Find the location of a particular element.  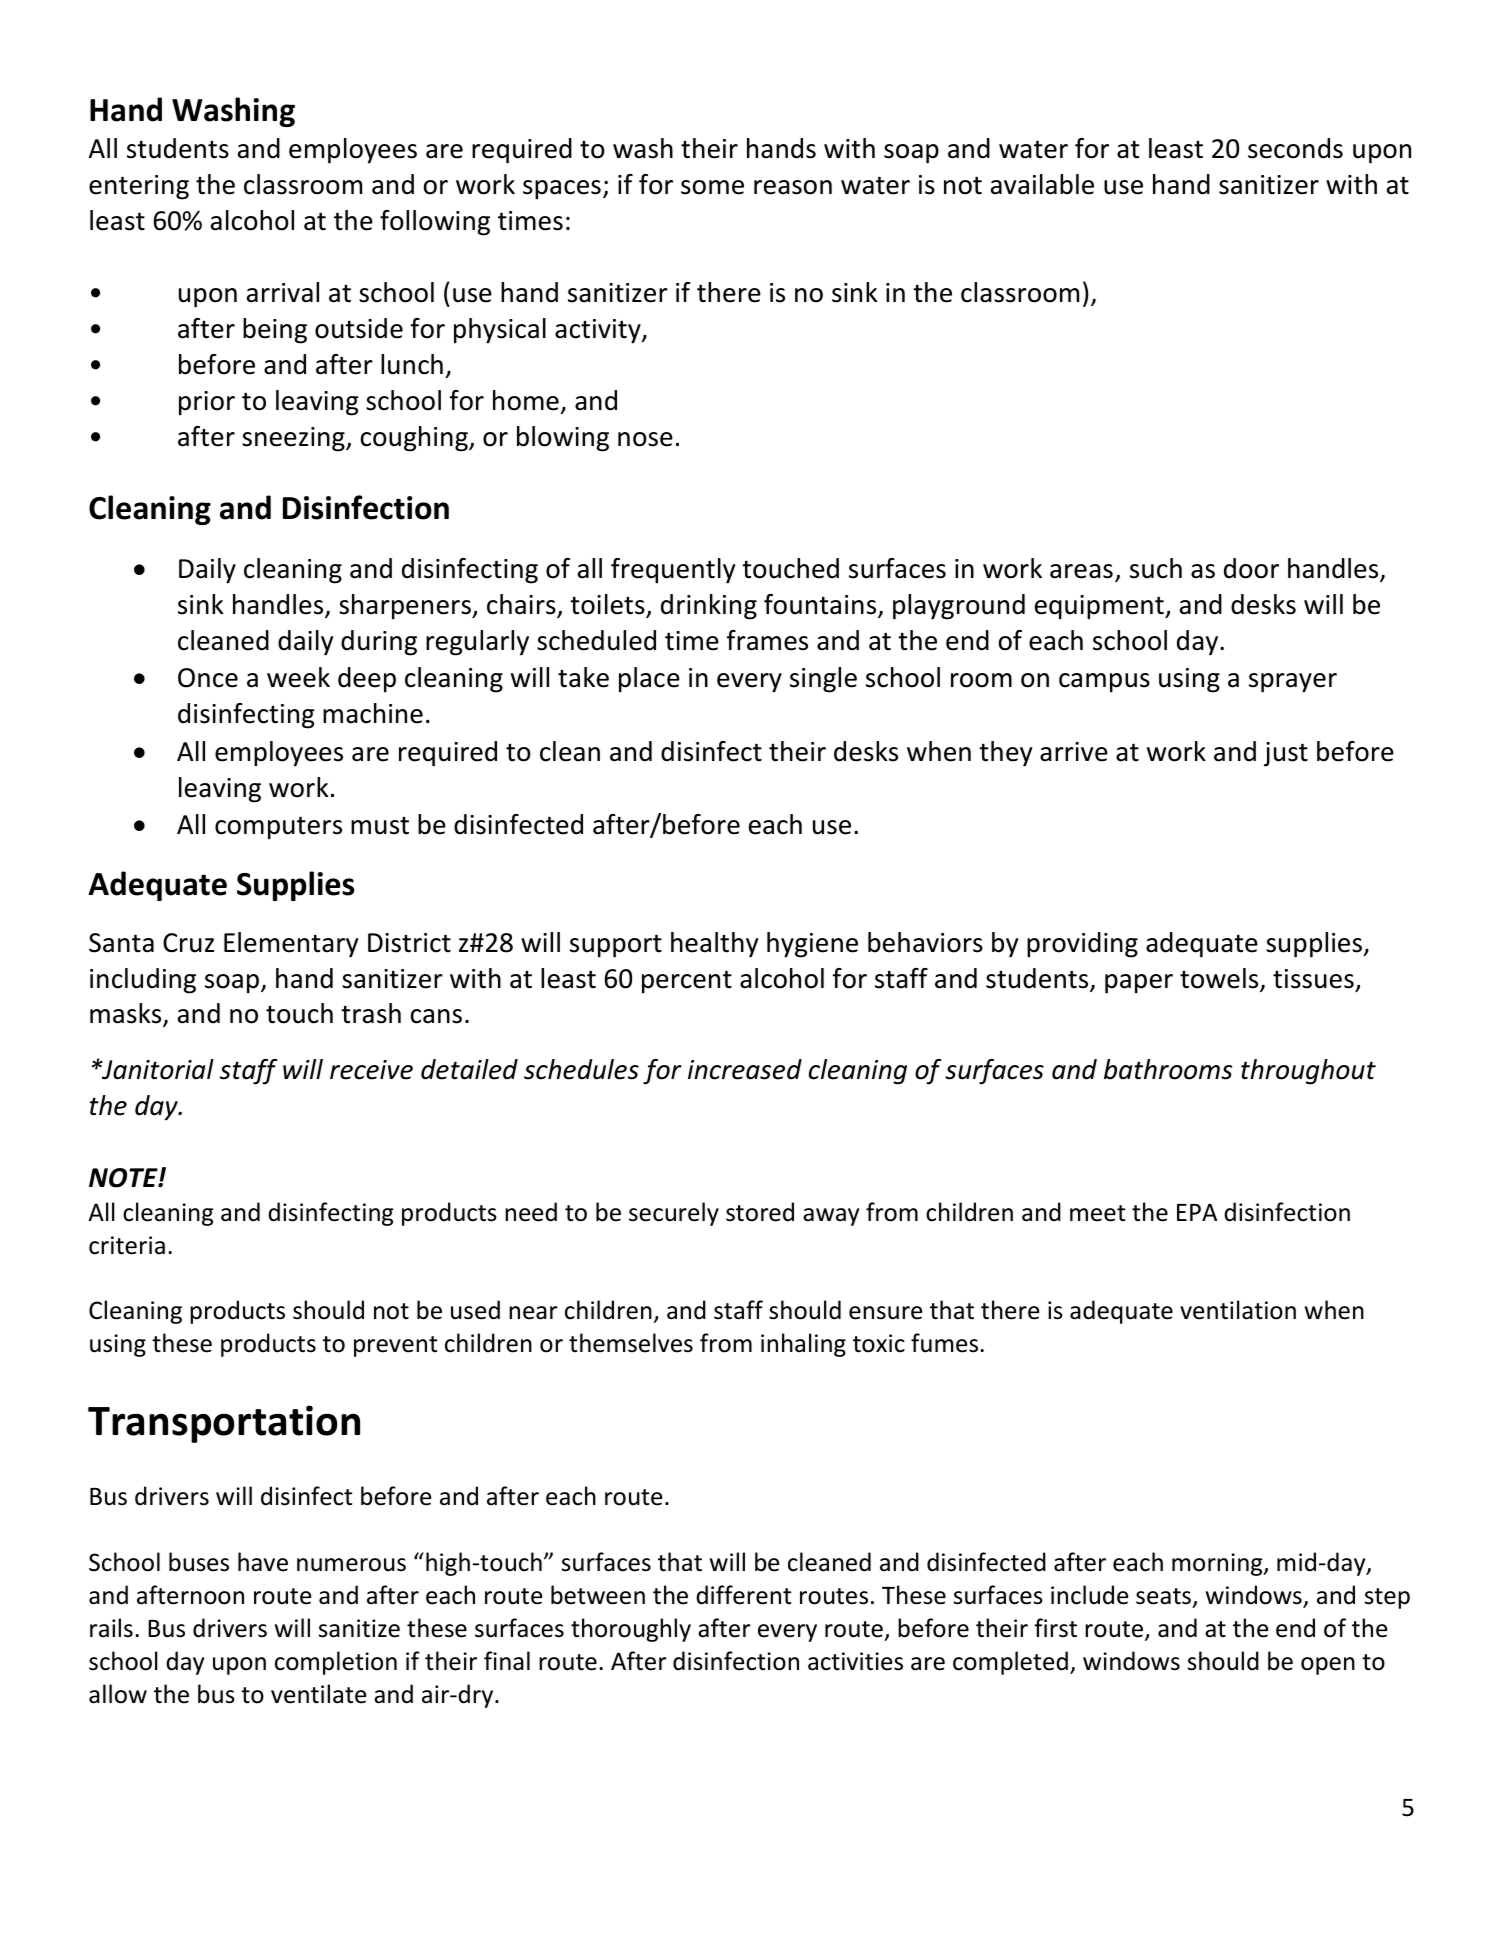

ventilation is located at coordinates (1238, 1310).
